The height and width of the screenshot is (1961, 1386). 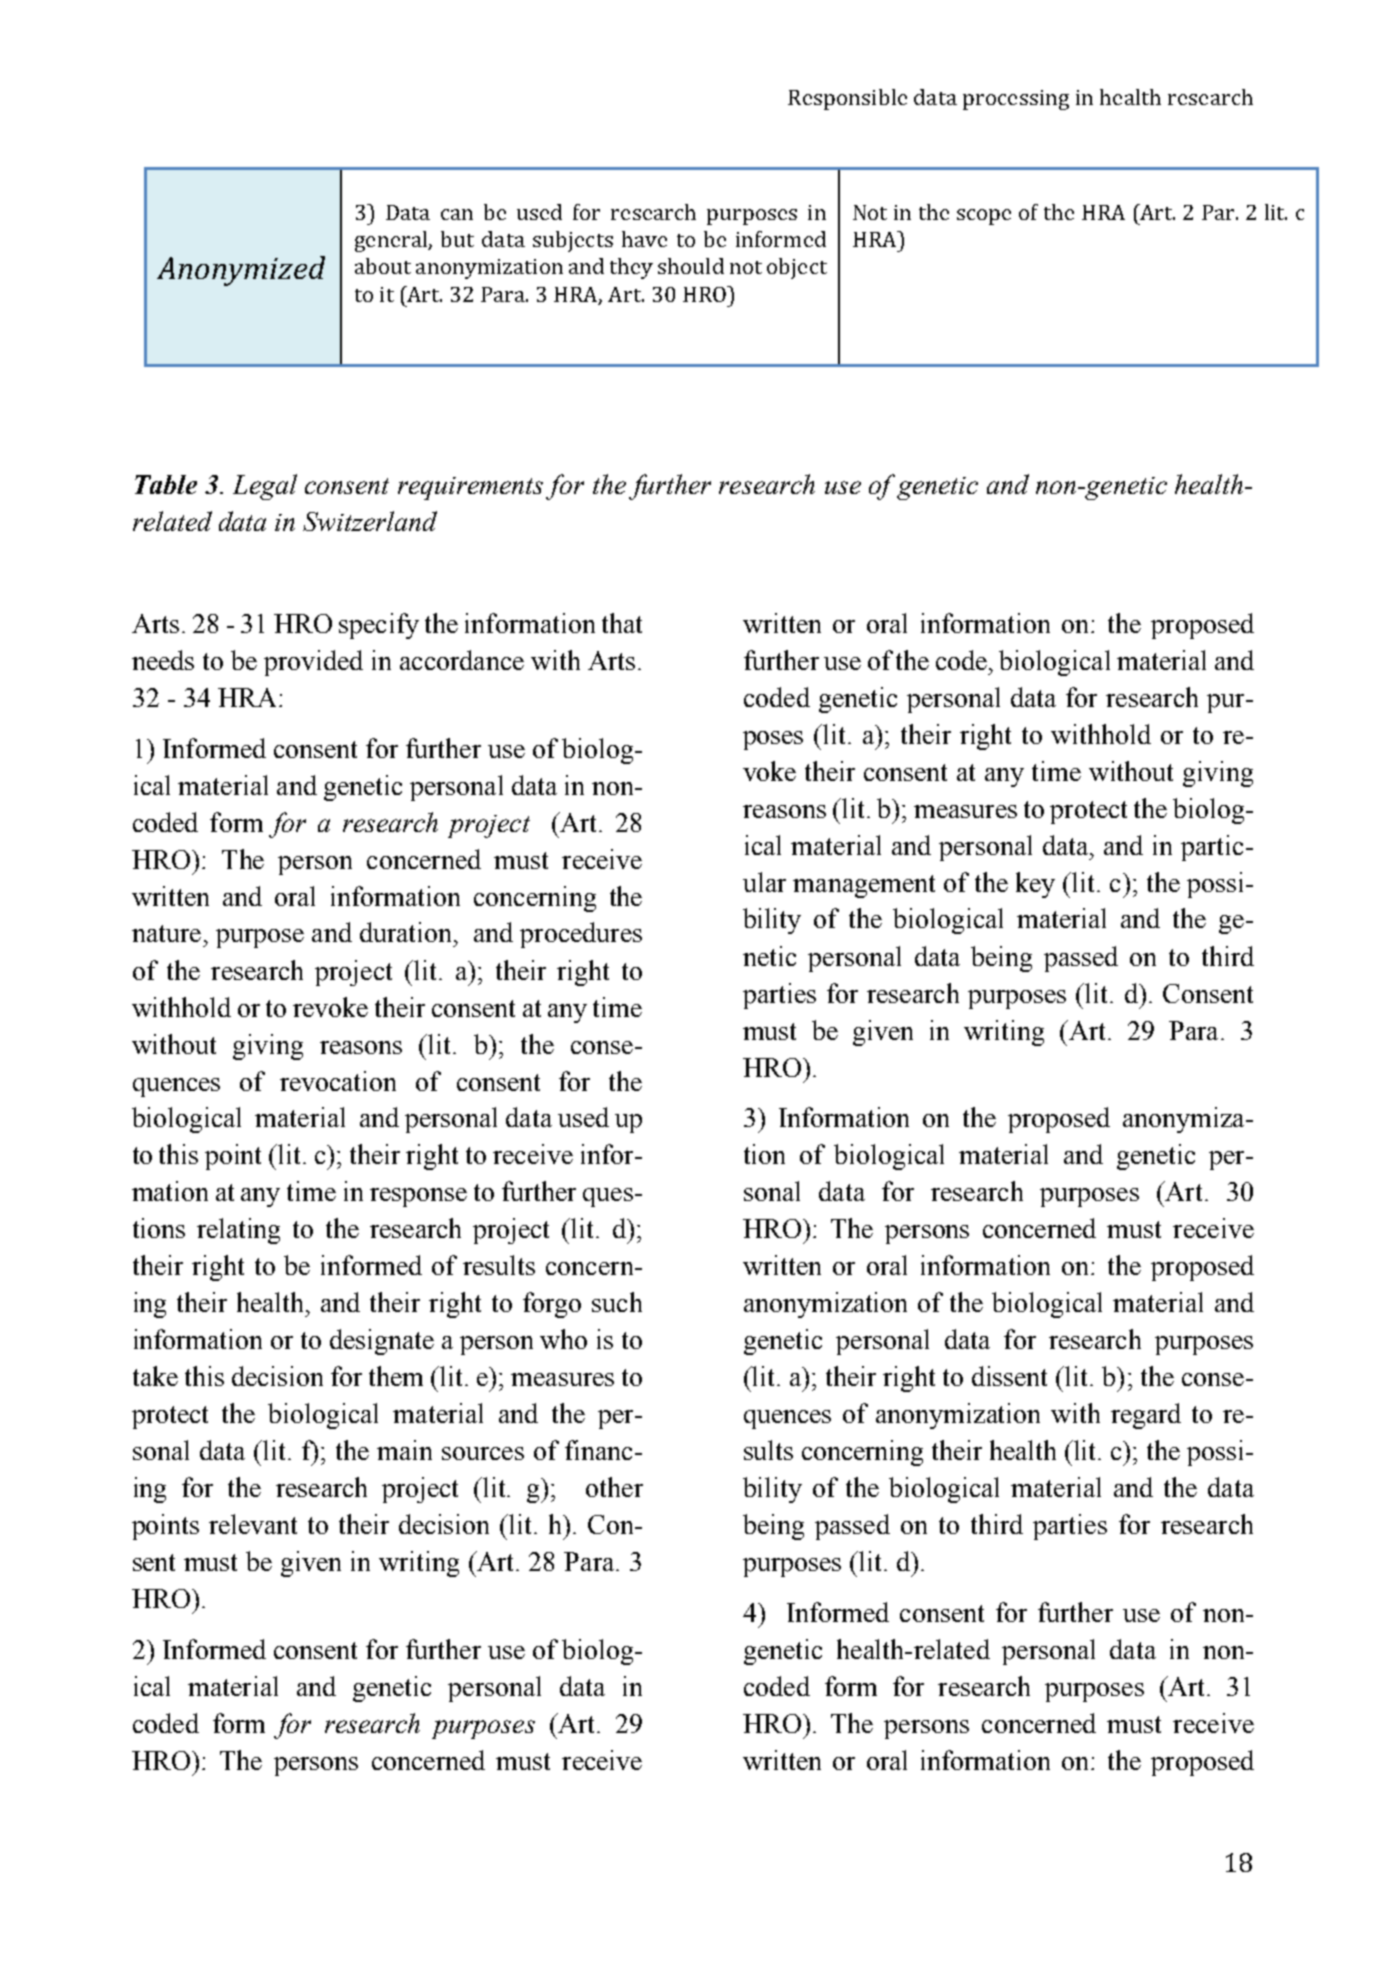 I want to click on processing, so click(x=1016, y=100).
